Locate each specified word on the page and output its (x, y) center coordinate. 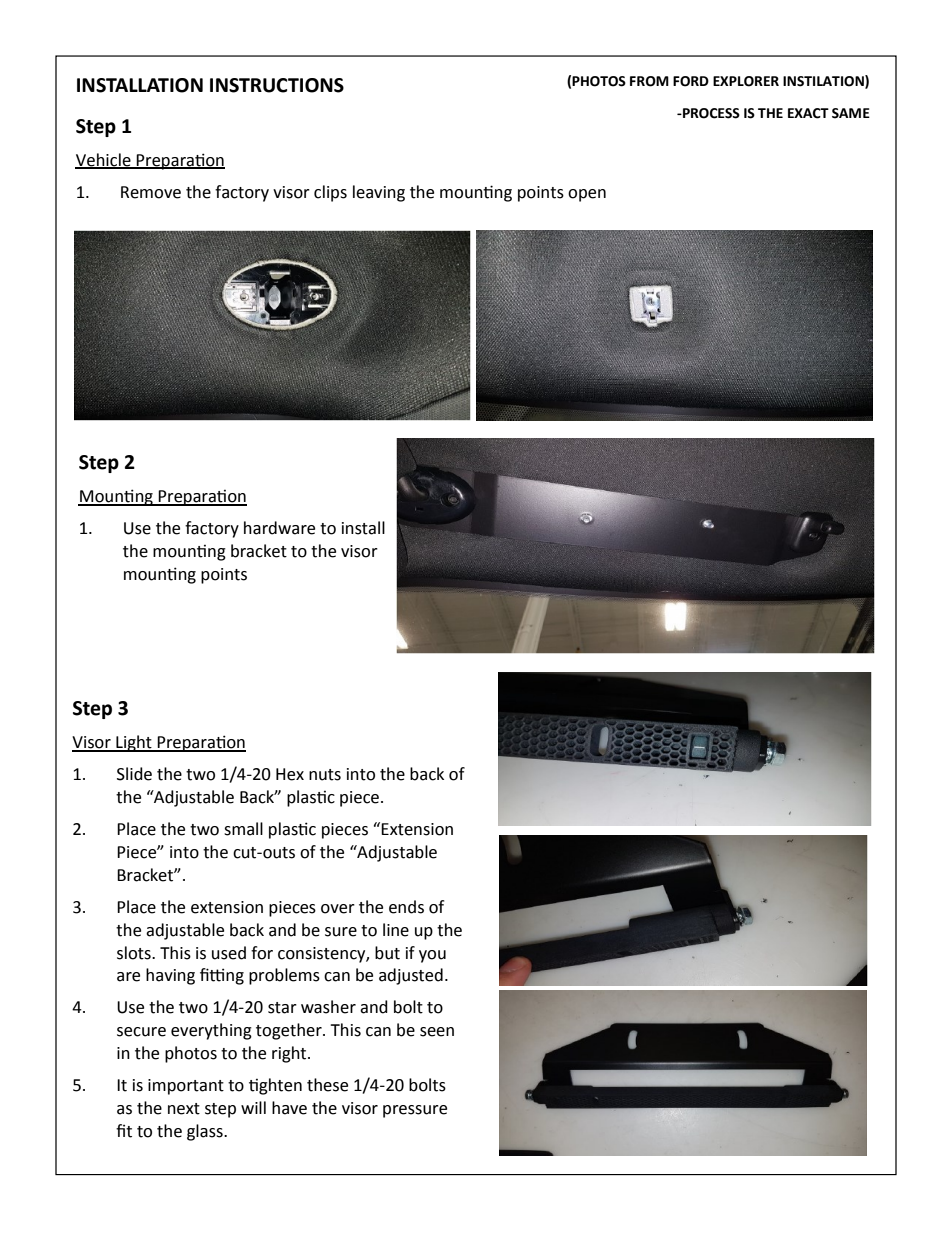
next (184, 1109)
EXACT (808, 113)
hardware (279, 528)
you (432, 956)
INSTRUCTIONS (277, 85)
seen (437, 1032)
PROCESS (710, 113)
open (587, 195)
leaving (379, 193)
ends (406, 907)
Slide (134, 774)
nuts (325, 775)
